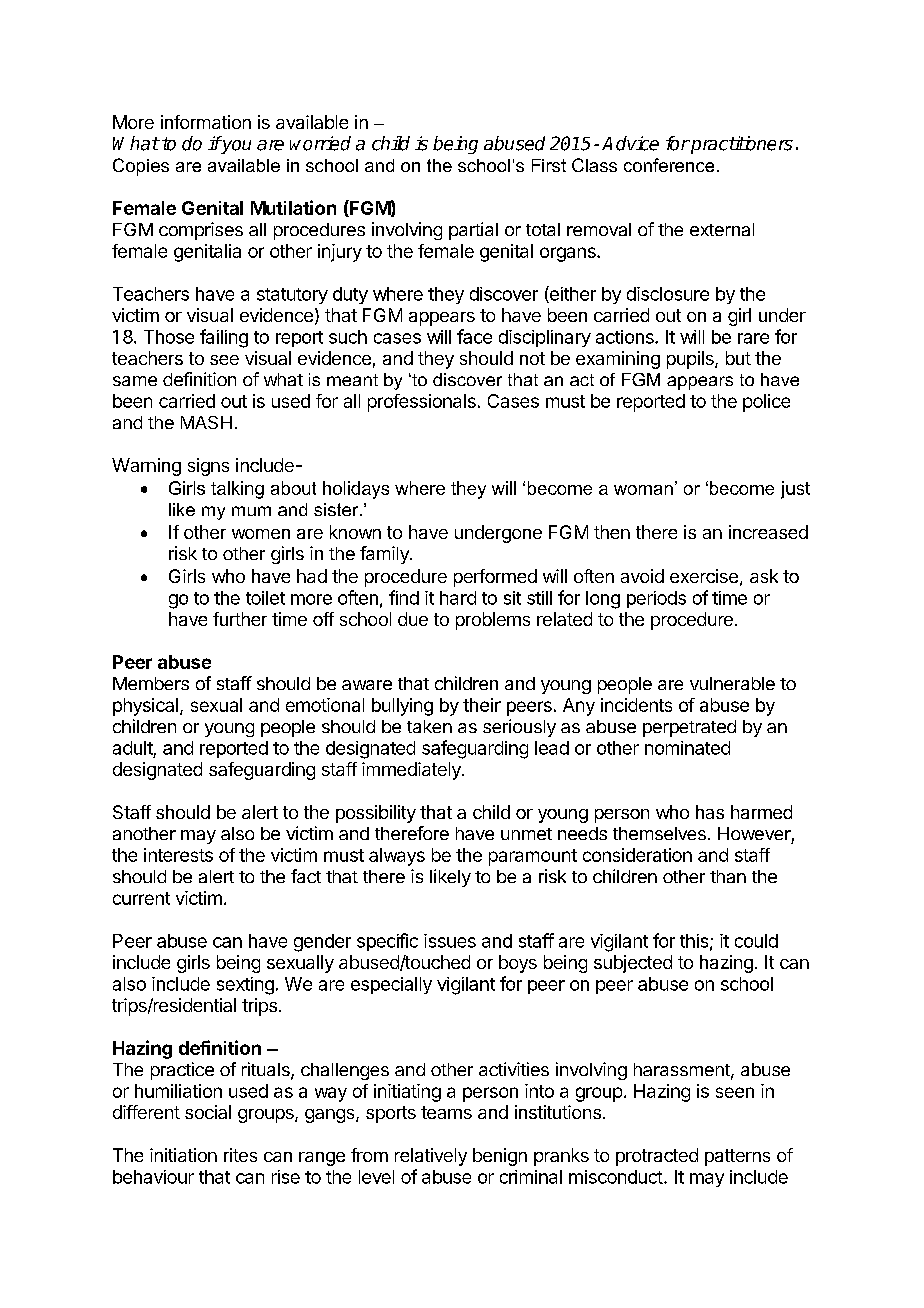 The height and width of the screenshot is (1308, 924). Describe the element at coordinates (710, 812) in the screenshot. I see `has` at that location.
